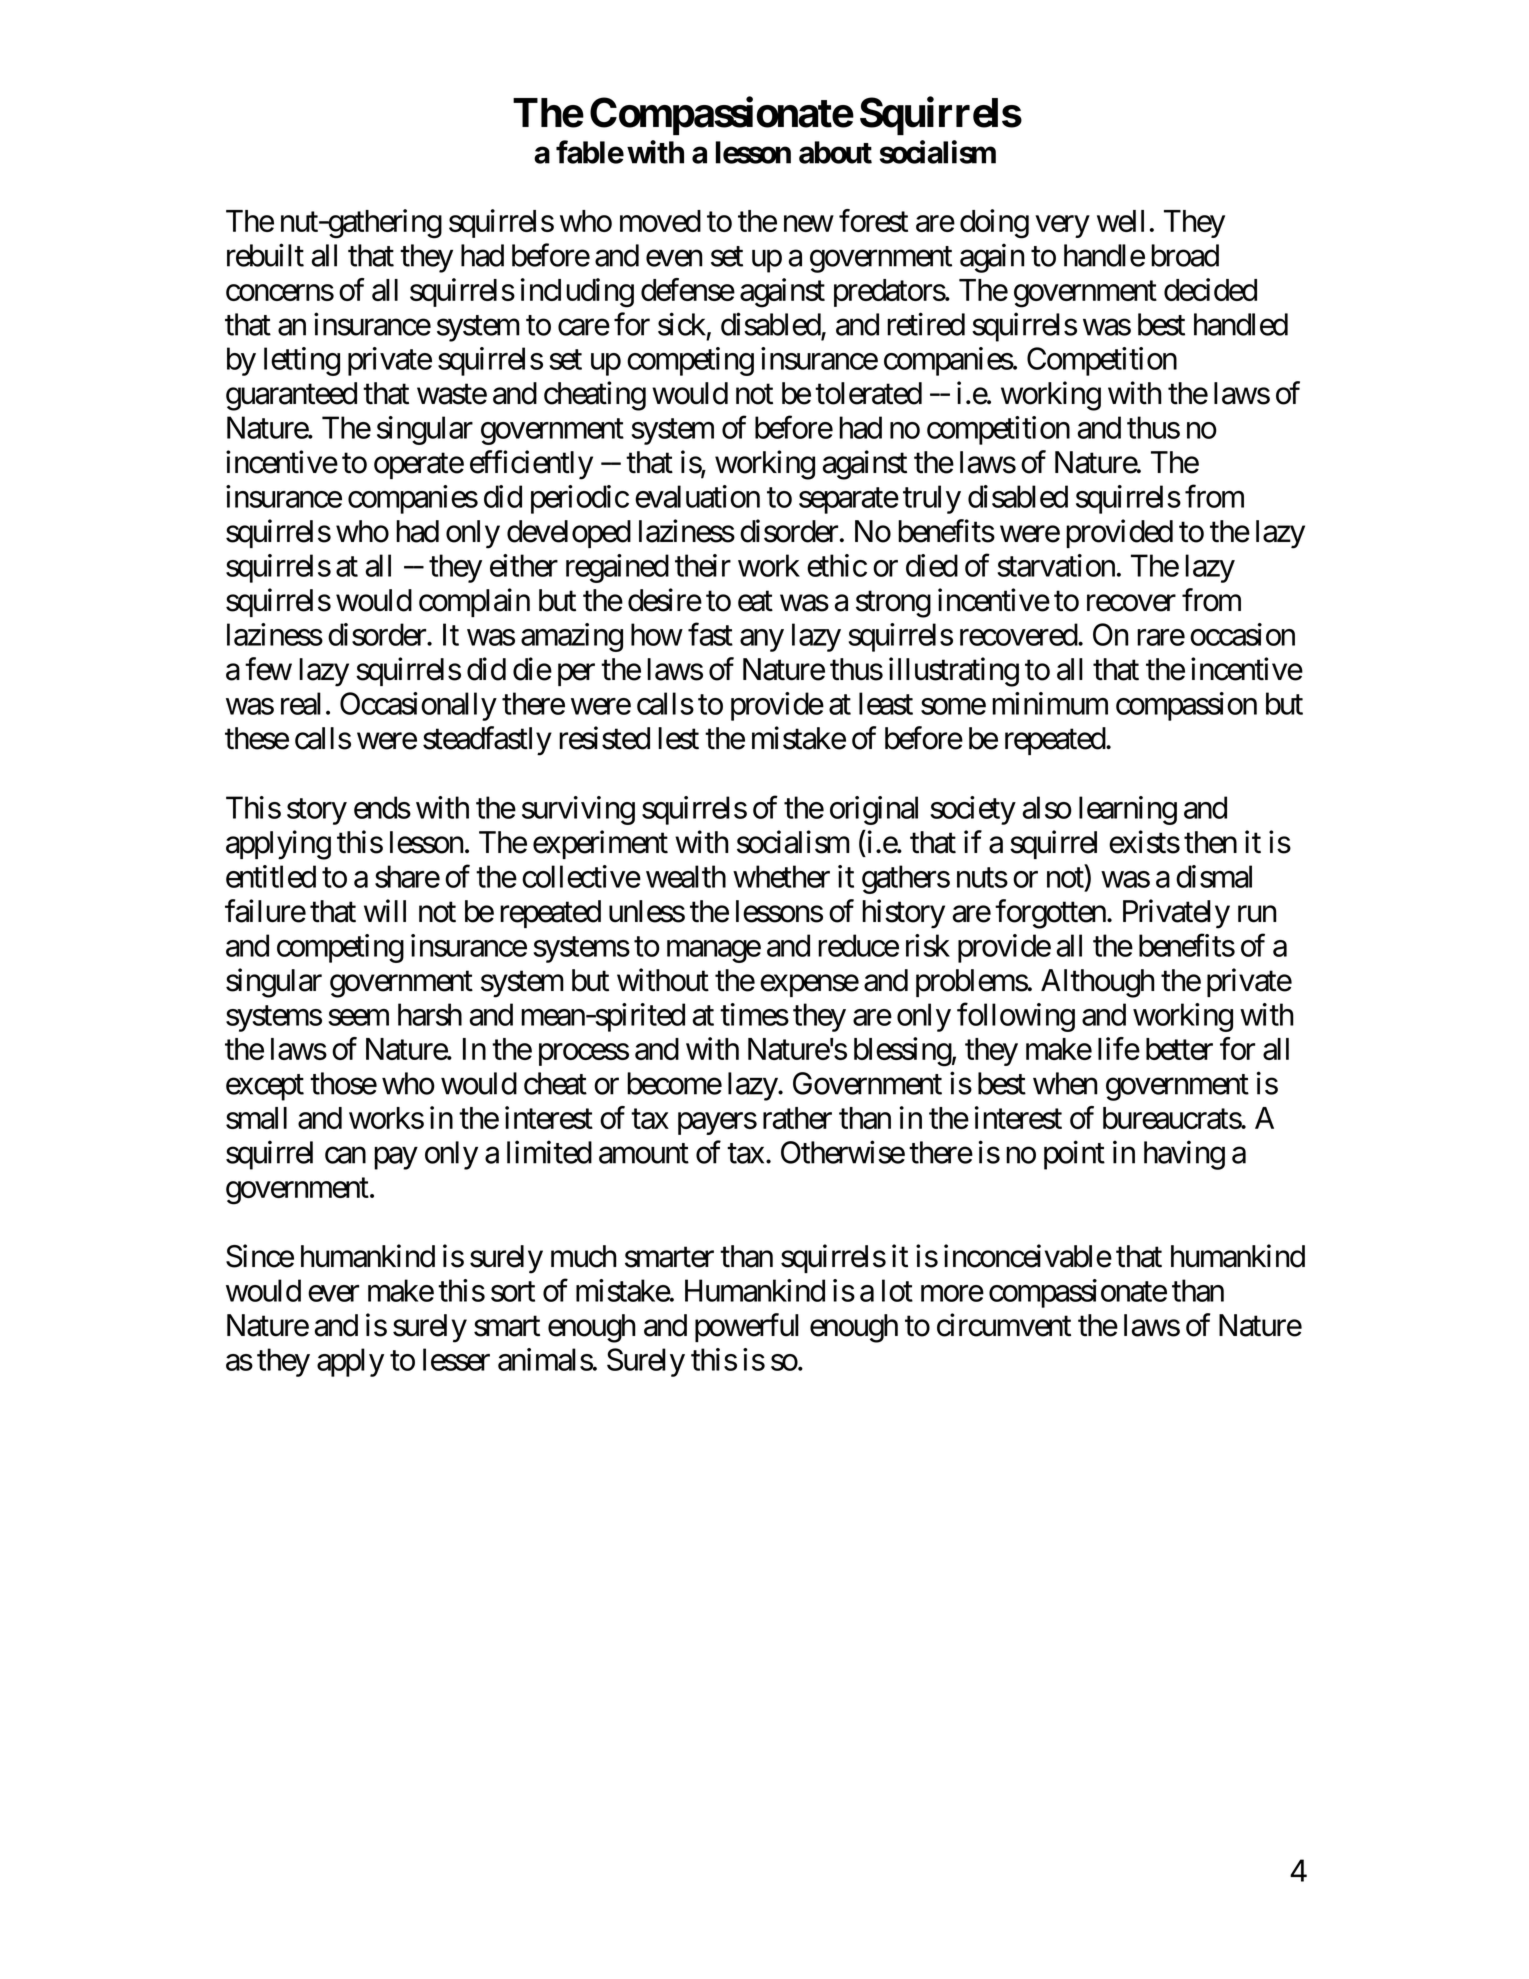 The image size is (1529, 1979). I want to click on powerful, so click(747, 1327).
